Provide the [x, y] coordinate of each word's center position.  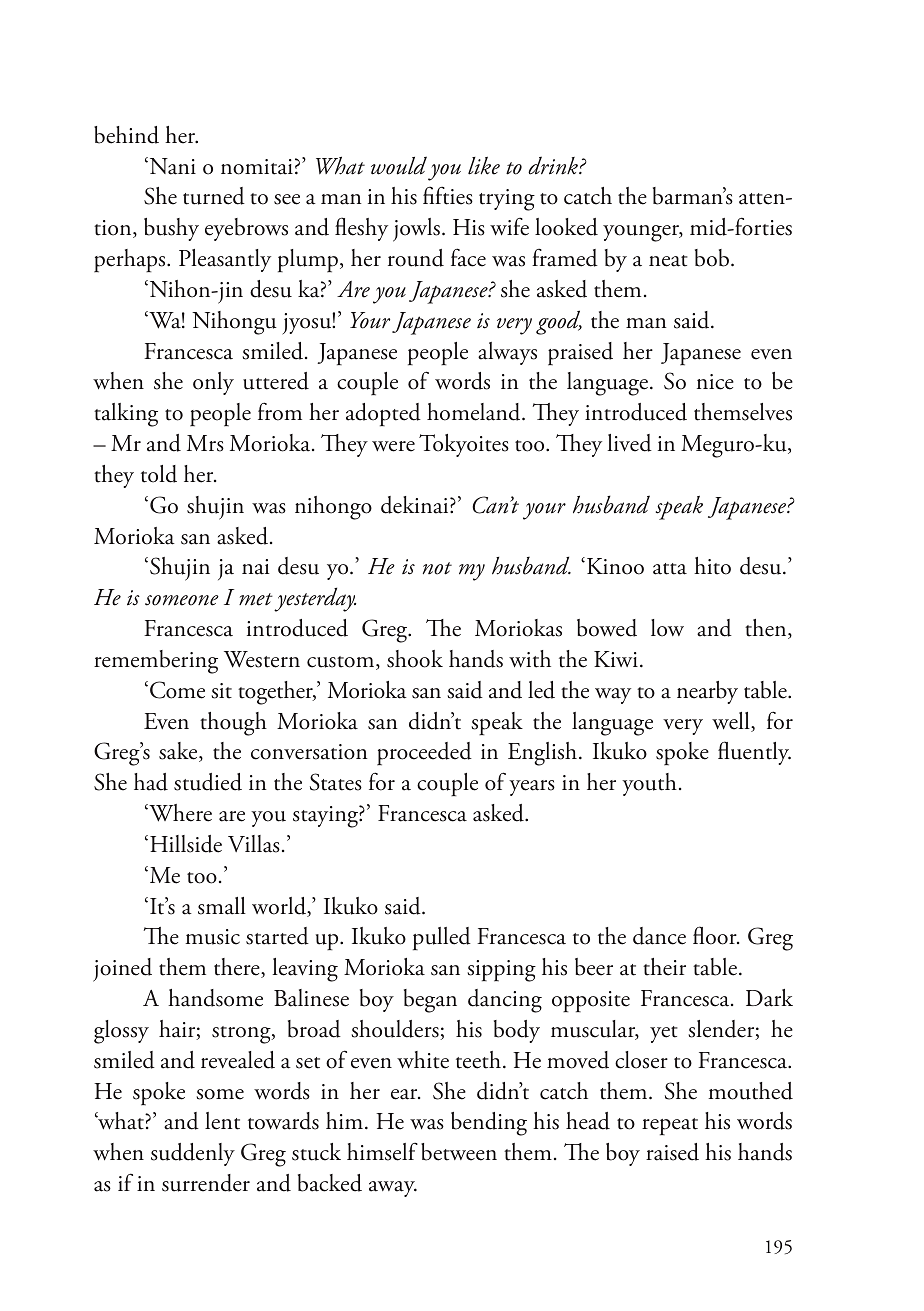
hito [712, 566]
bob [713, 258]
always [507, 353]
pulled [442, 939]
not [437, 568]
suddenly [193, 1154]
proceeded [424, 754]
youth [649, 784]
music [212, 937]
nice [715, 382]
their [664, 967]
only [213, 383]
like [484, 166]
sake [179, 752]
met [256, 599]
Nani [171, 166]
